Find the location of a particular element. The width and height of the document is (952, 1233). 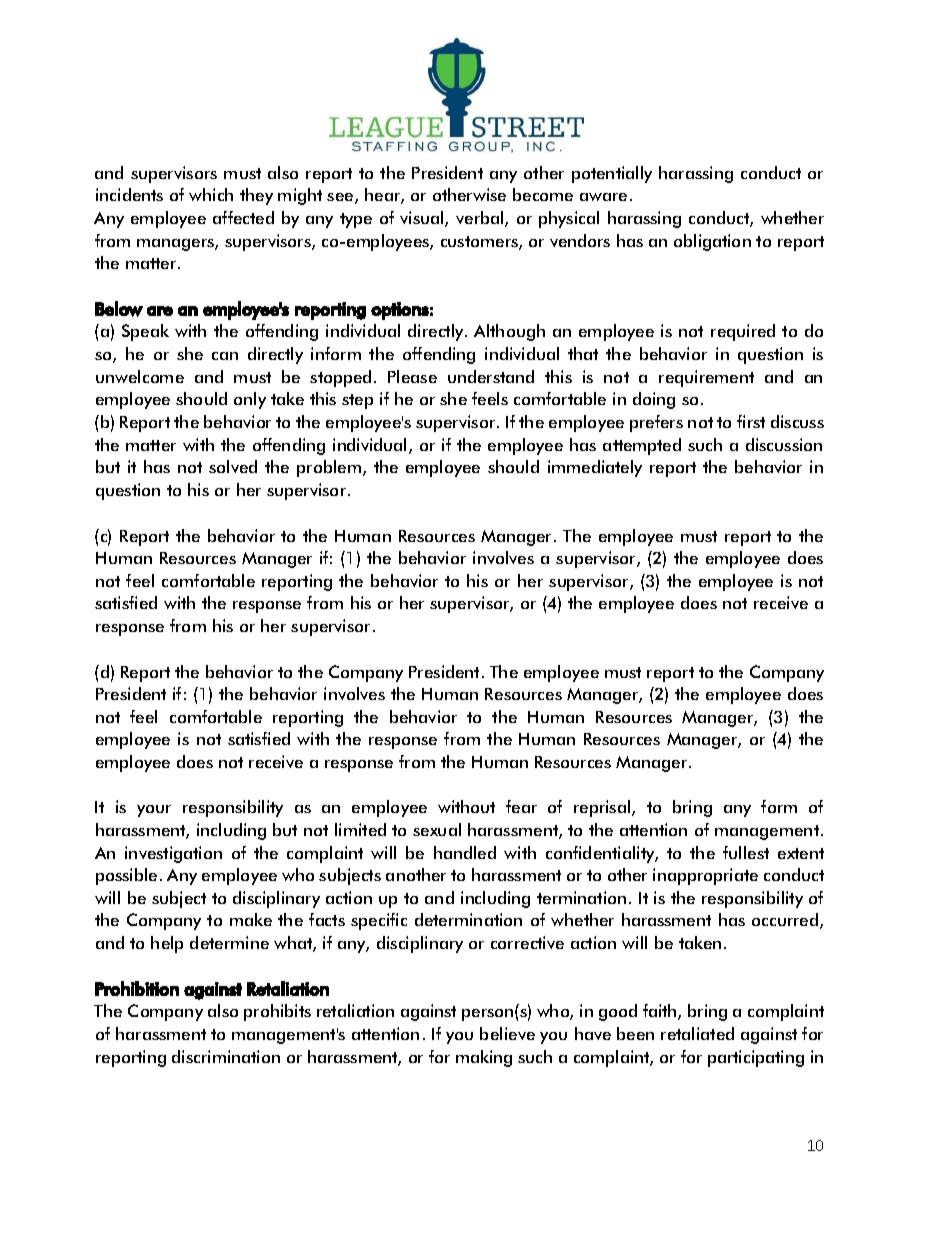

verbal is located at coordinates (481, 219).
